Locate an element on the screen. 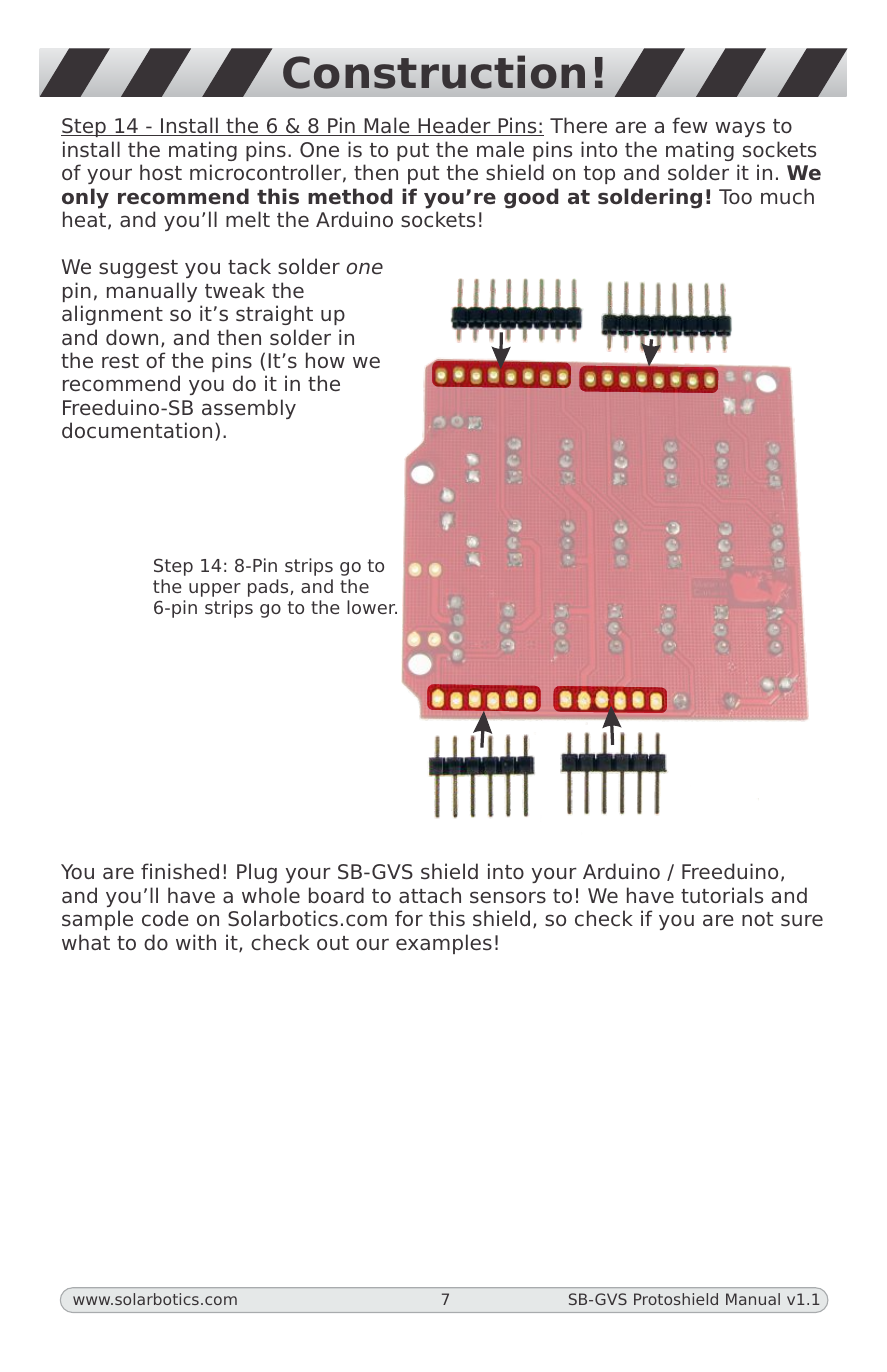  code is located at coordinates (165, 918).
